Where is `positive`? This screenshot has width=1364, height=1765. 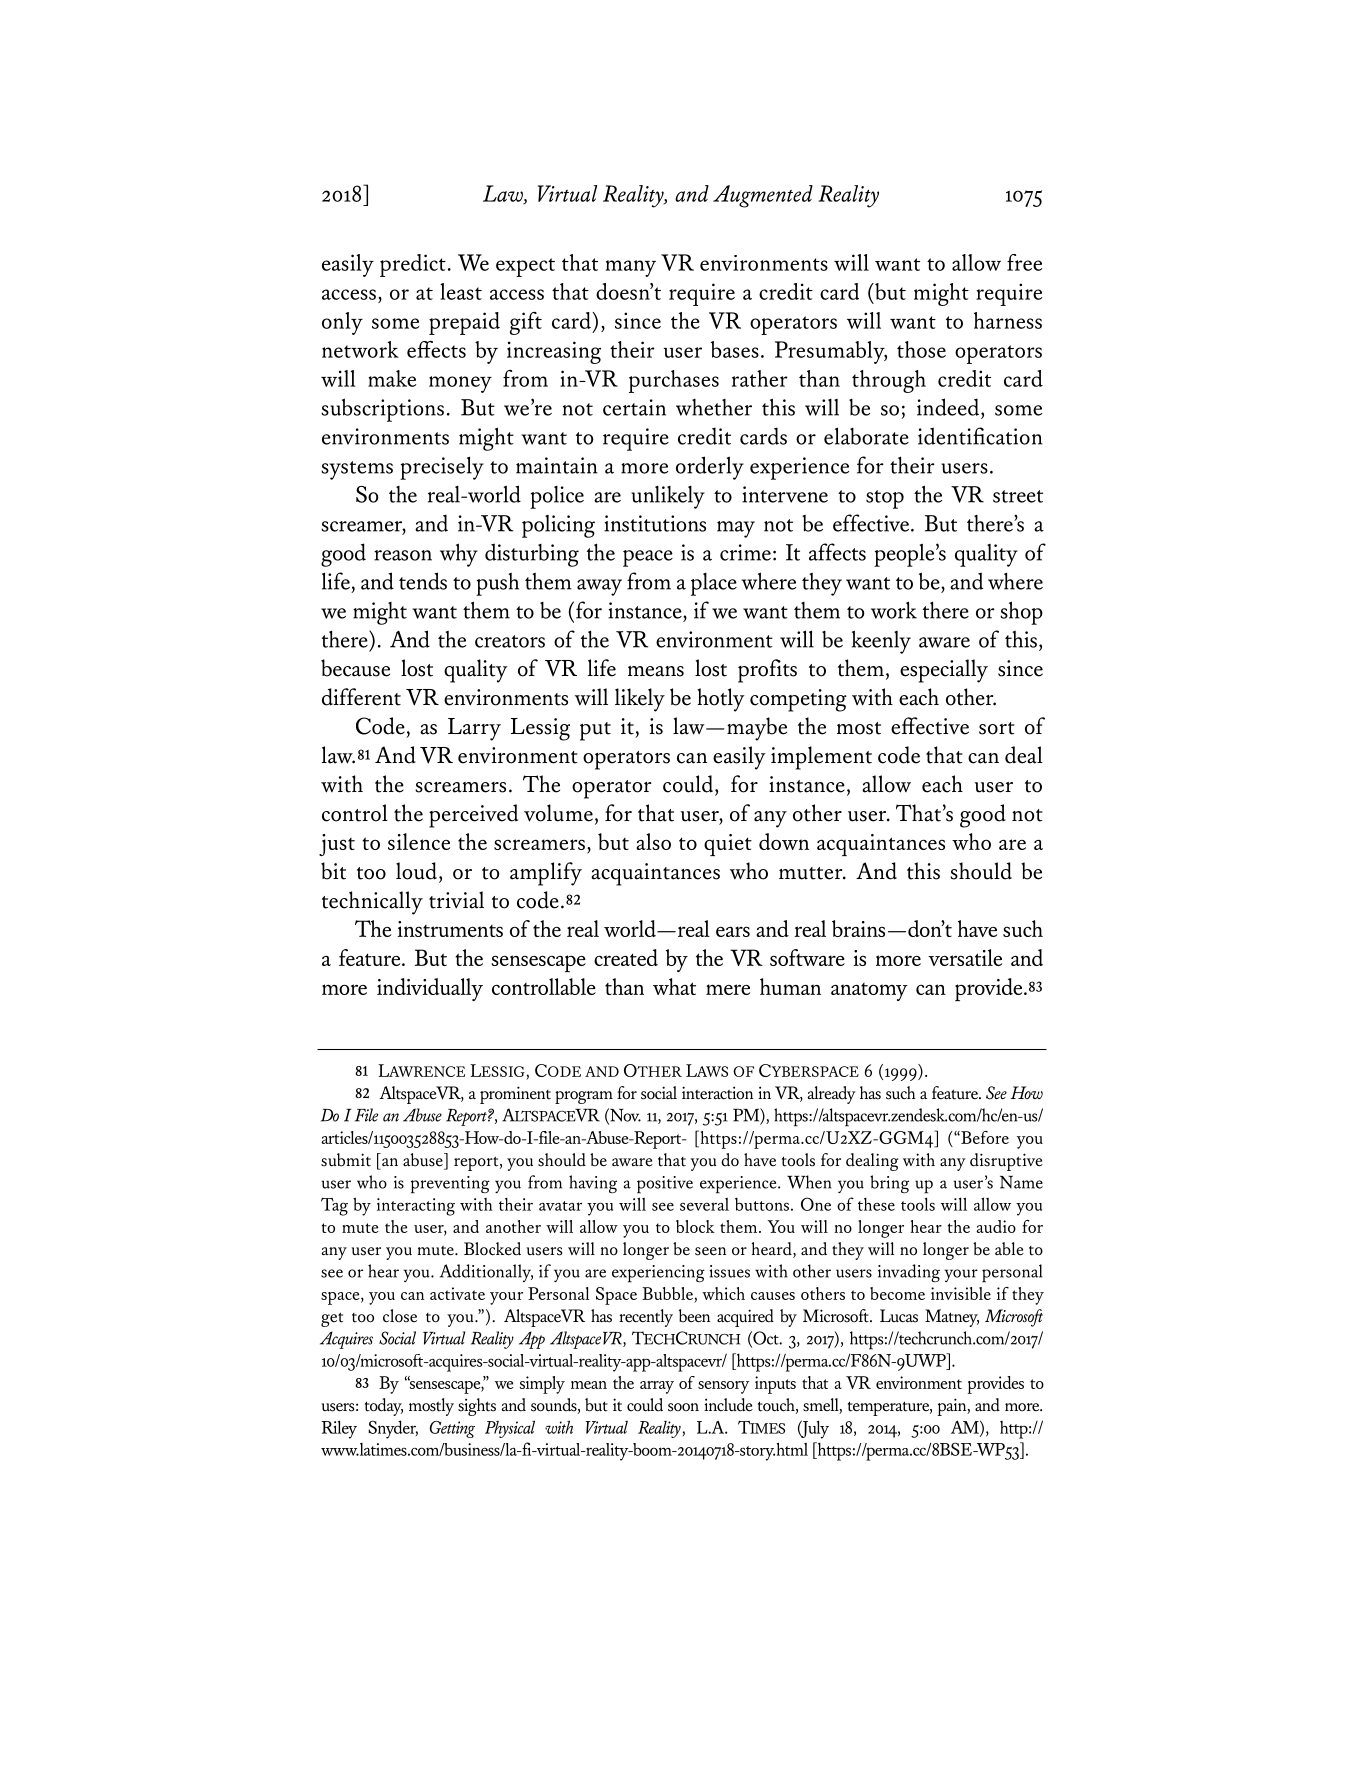 positive is located at coordinates (665, 1185).
